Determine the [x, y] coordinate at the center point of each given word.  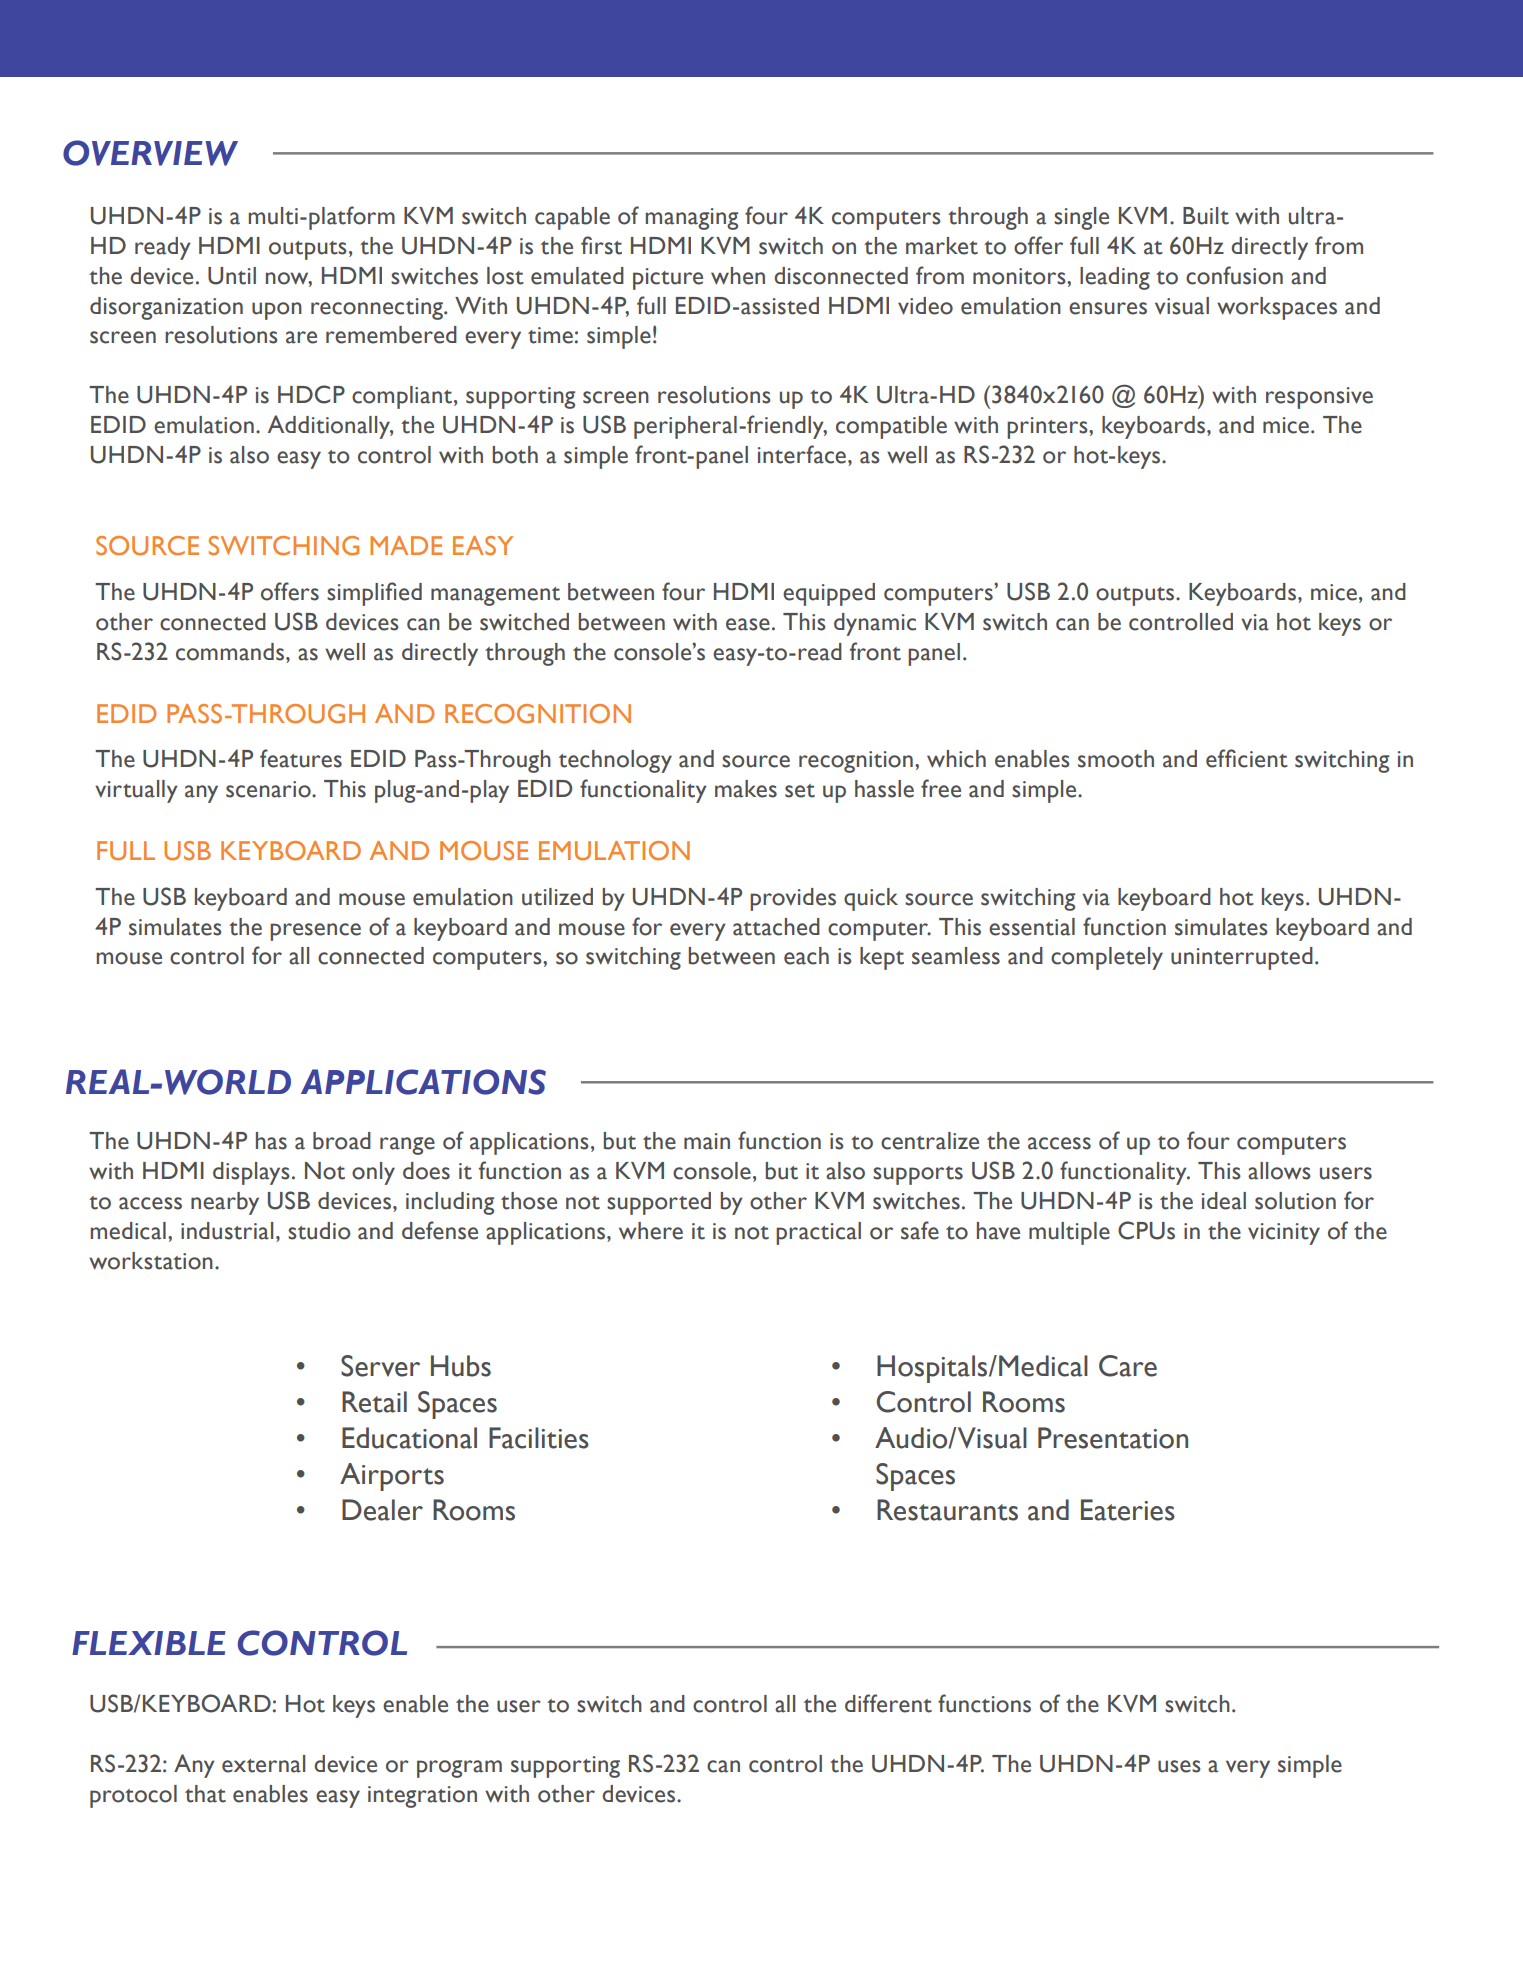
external [263, 1764]
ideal [1224, 1201]
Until [232, 276]
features [301, 758]
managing [691, 219]
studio [319, 1231]
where [651, 1231]
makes [746, 789]
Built [1206, 216]
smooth [1116, 759]
